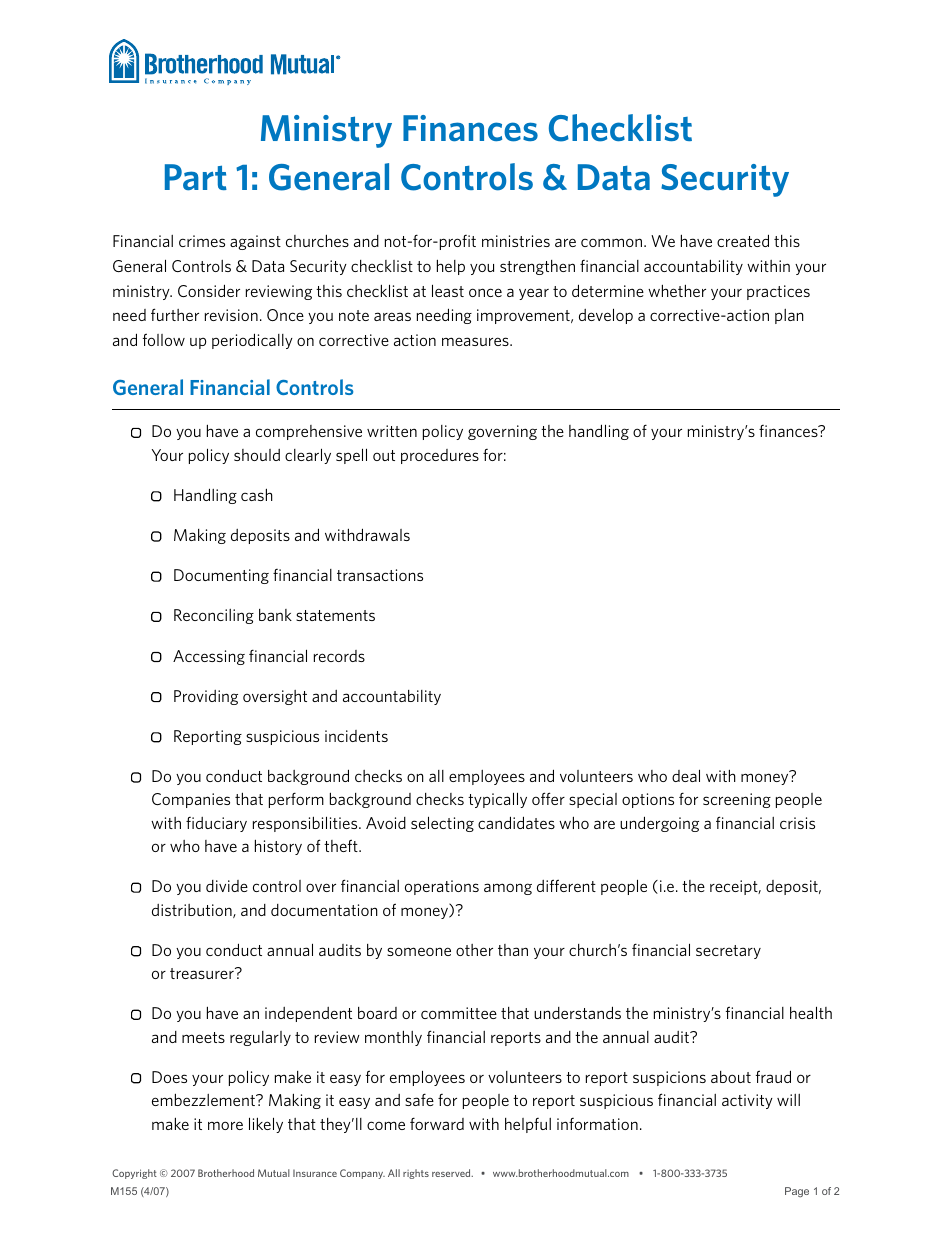  I want to click on more, so click(225, 1125).
